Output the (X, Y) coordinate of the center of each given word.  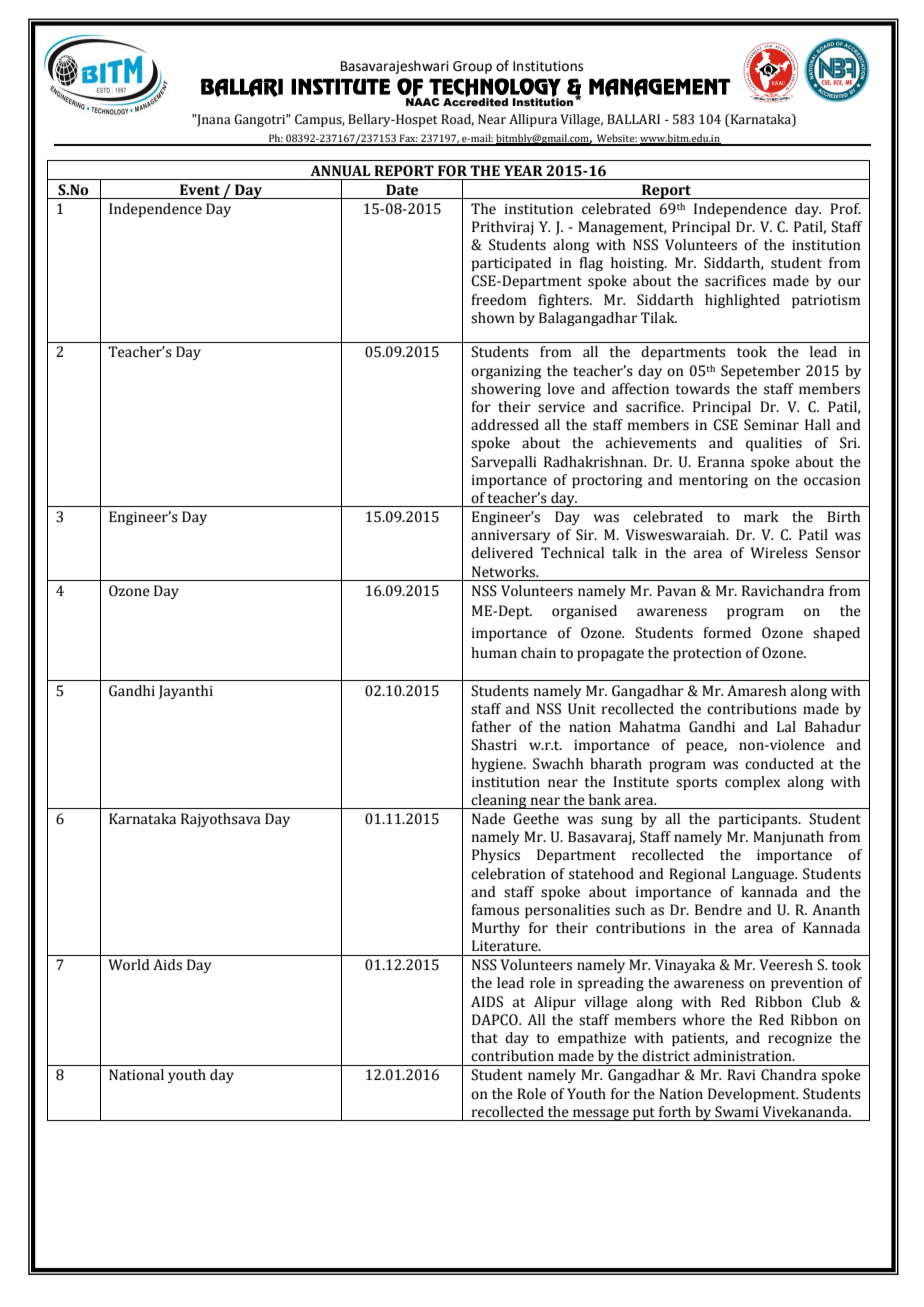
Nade (488, 819)
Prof (845, 209)
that (484, 1038)
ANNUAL (340, 171)
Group (472, 67)
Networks (505, 572)
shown (493, 318)
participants (759, 820)
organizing (506, 372)
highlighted (742, 301)
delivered (502, 553)
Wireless (779, 553)
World (129, 965)
